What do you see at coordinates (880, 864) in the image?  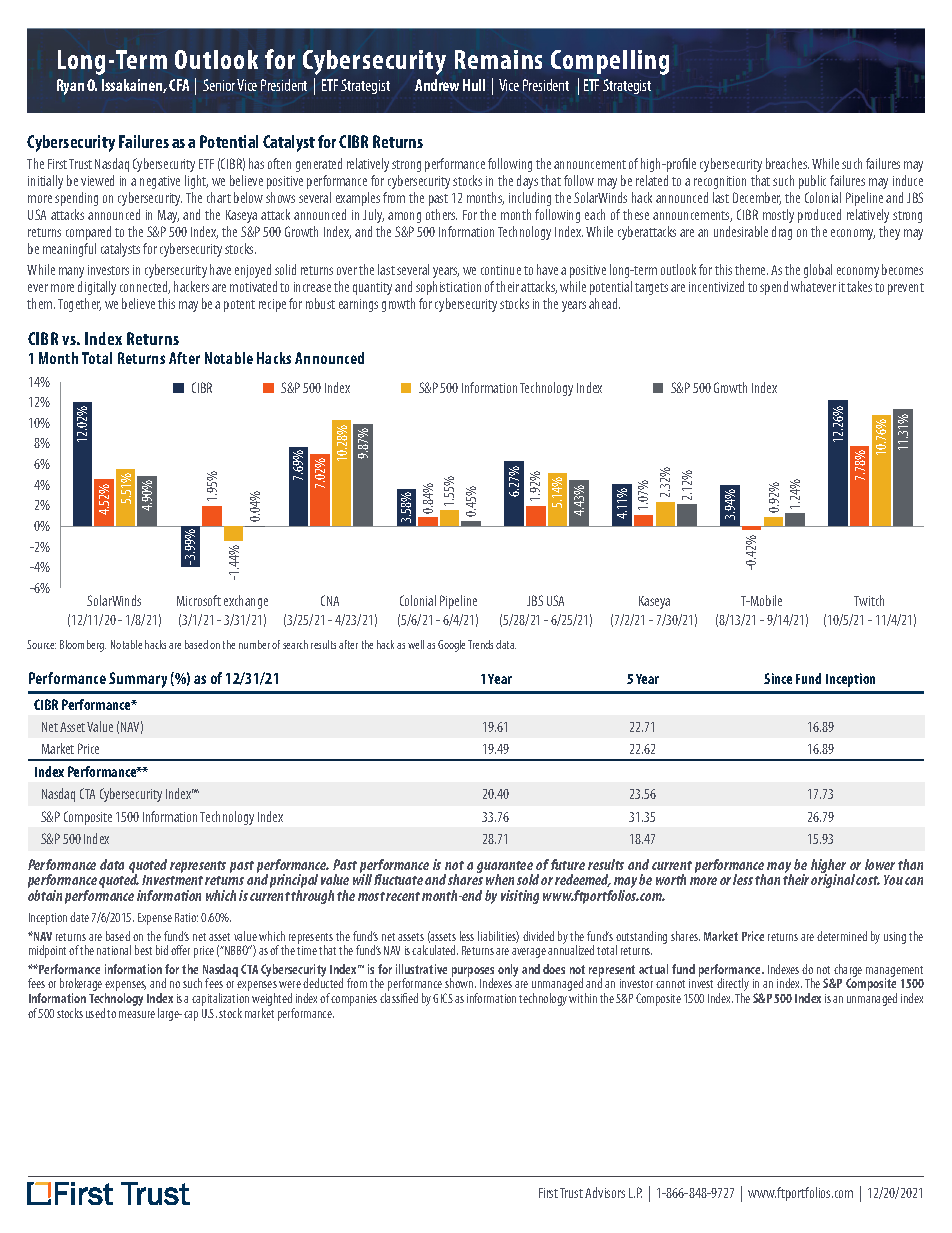 I see `lower` at bounding box center [880, 864].
